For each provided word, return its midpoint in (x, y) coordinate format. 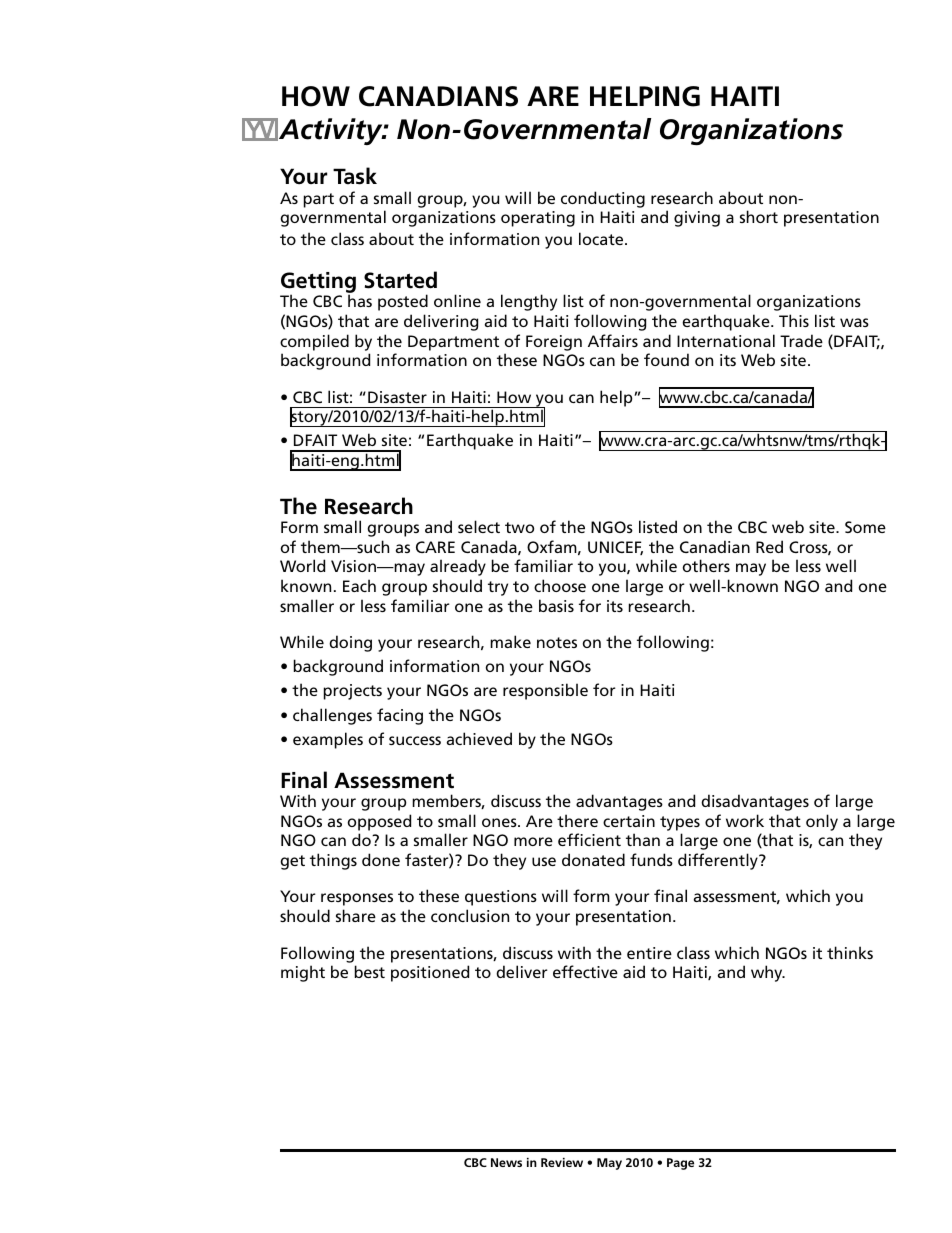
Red (769, 546)
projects (353, 692)
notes (557, 642)
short (759, 216)
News (506, 1162)
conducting (603, 199)
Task (355, 176)
